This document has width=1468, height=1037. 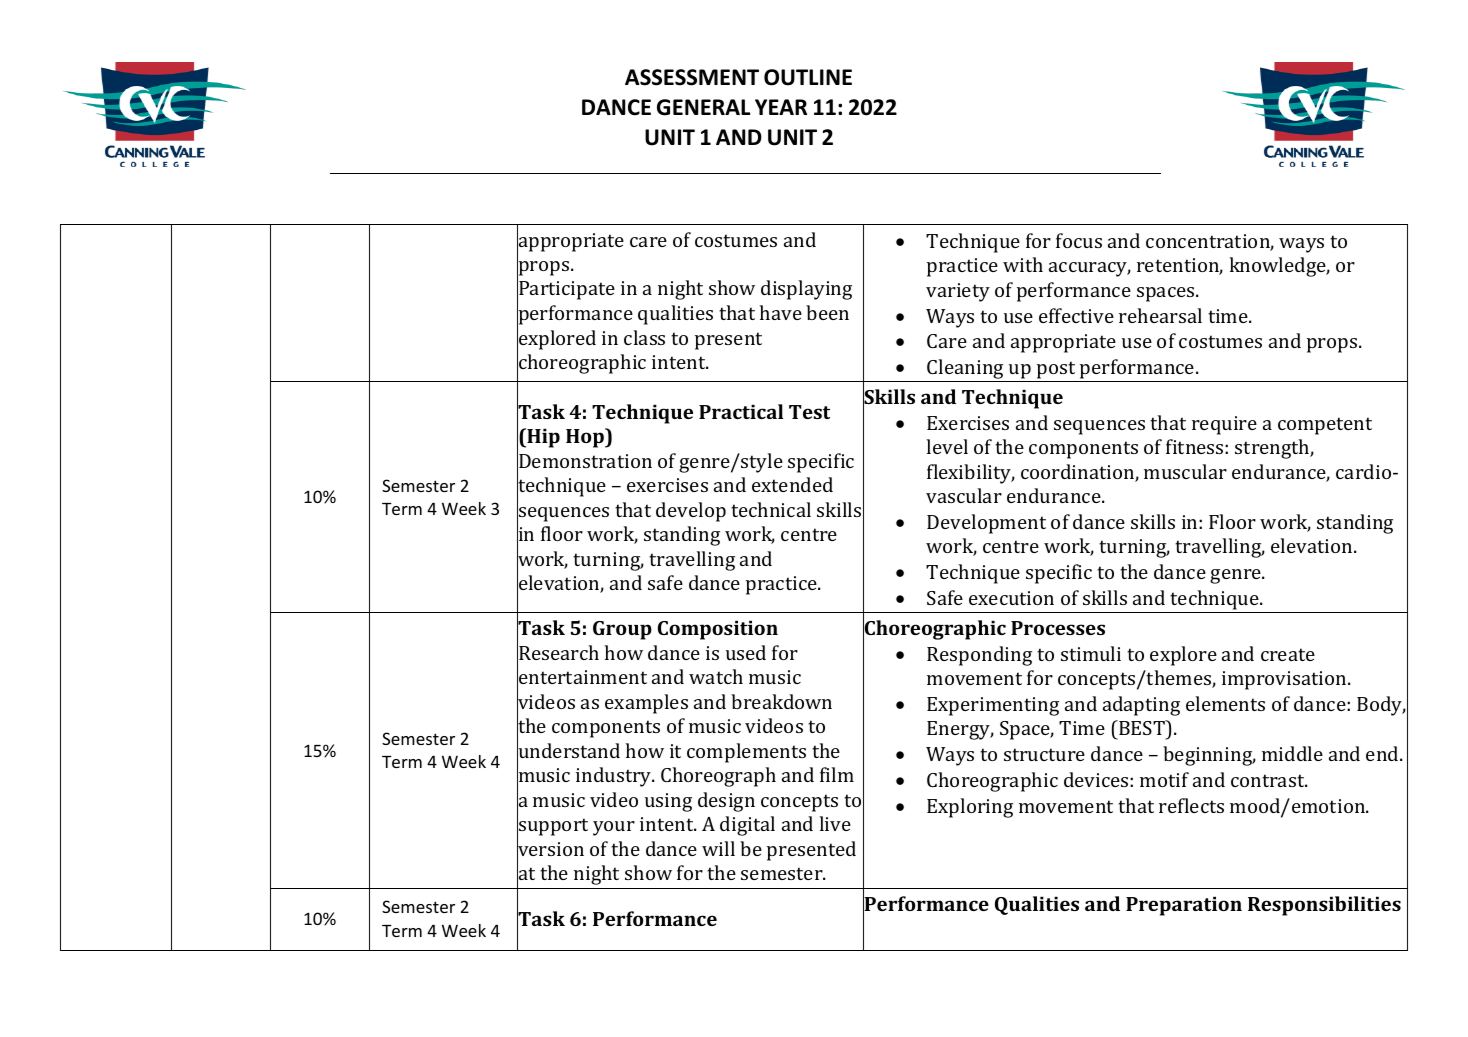 I want to click on will, so click(x=718, y=848).
